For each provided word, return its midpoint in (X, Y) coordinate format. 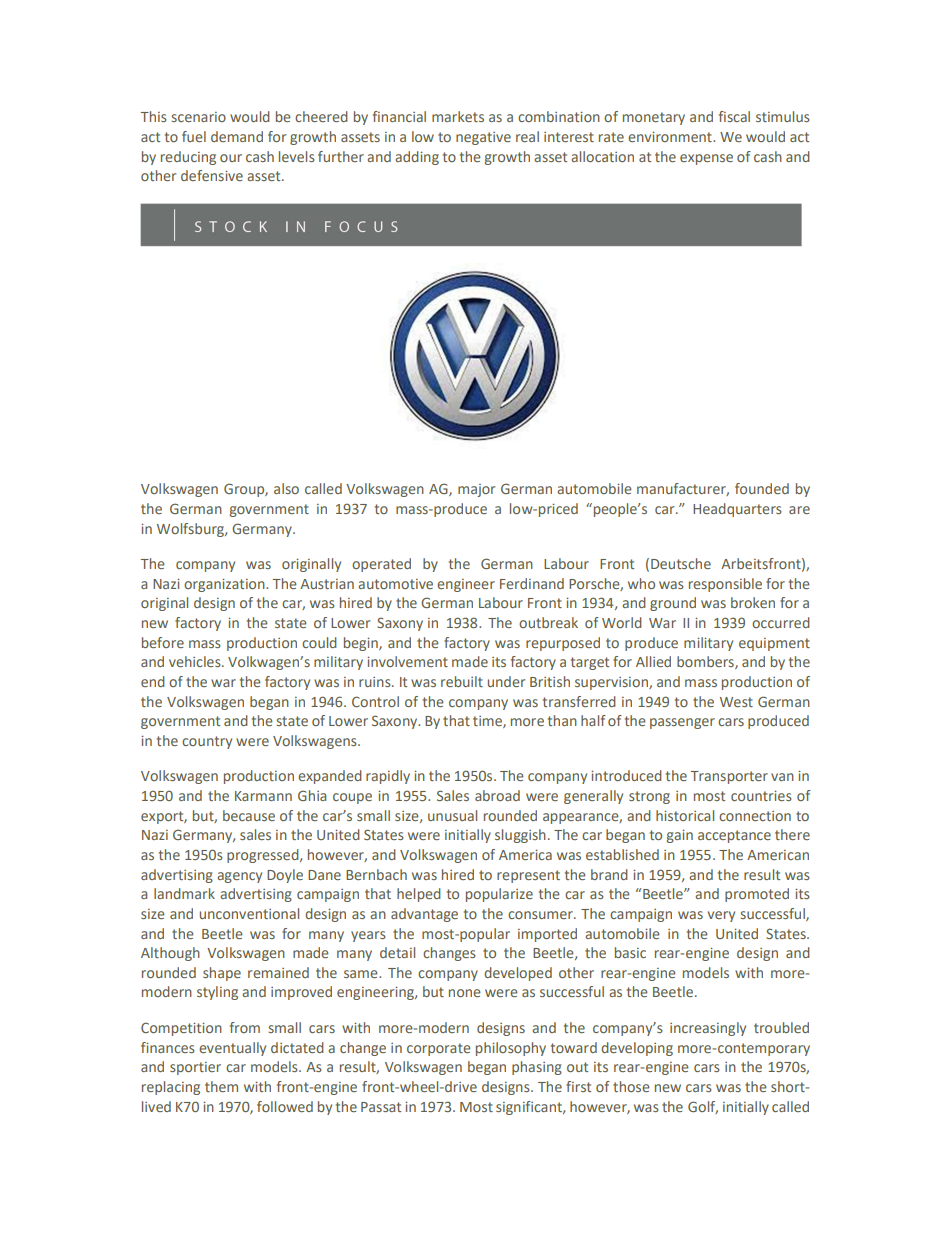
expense (706, 159)
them (221, 1086)
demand (237, 136)
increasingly (708, 1029)
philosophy (511, 1049)
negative (483, 138)
